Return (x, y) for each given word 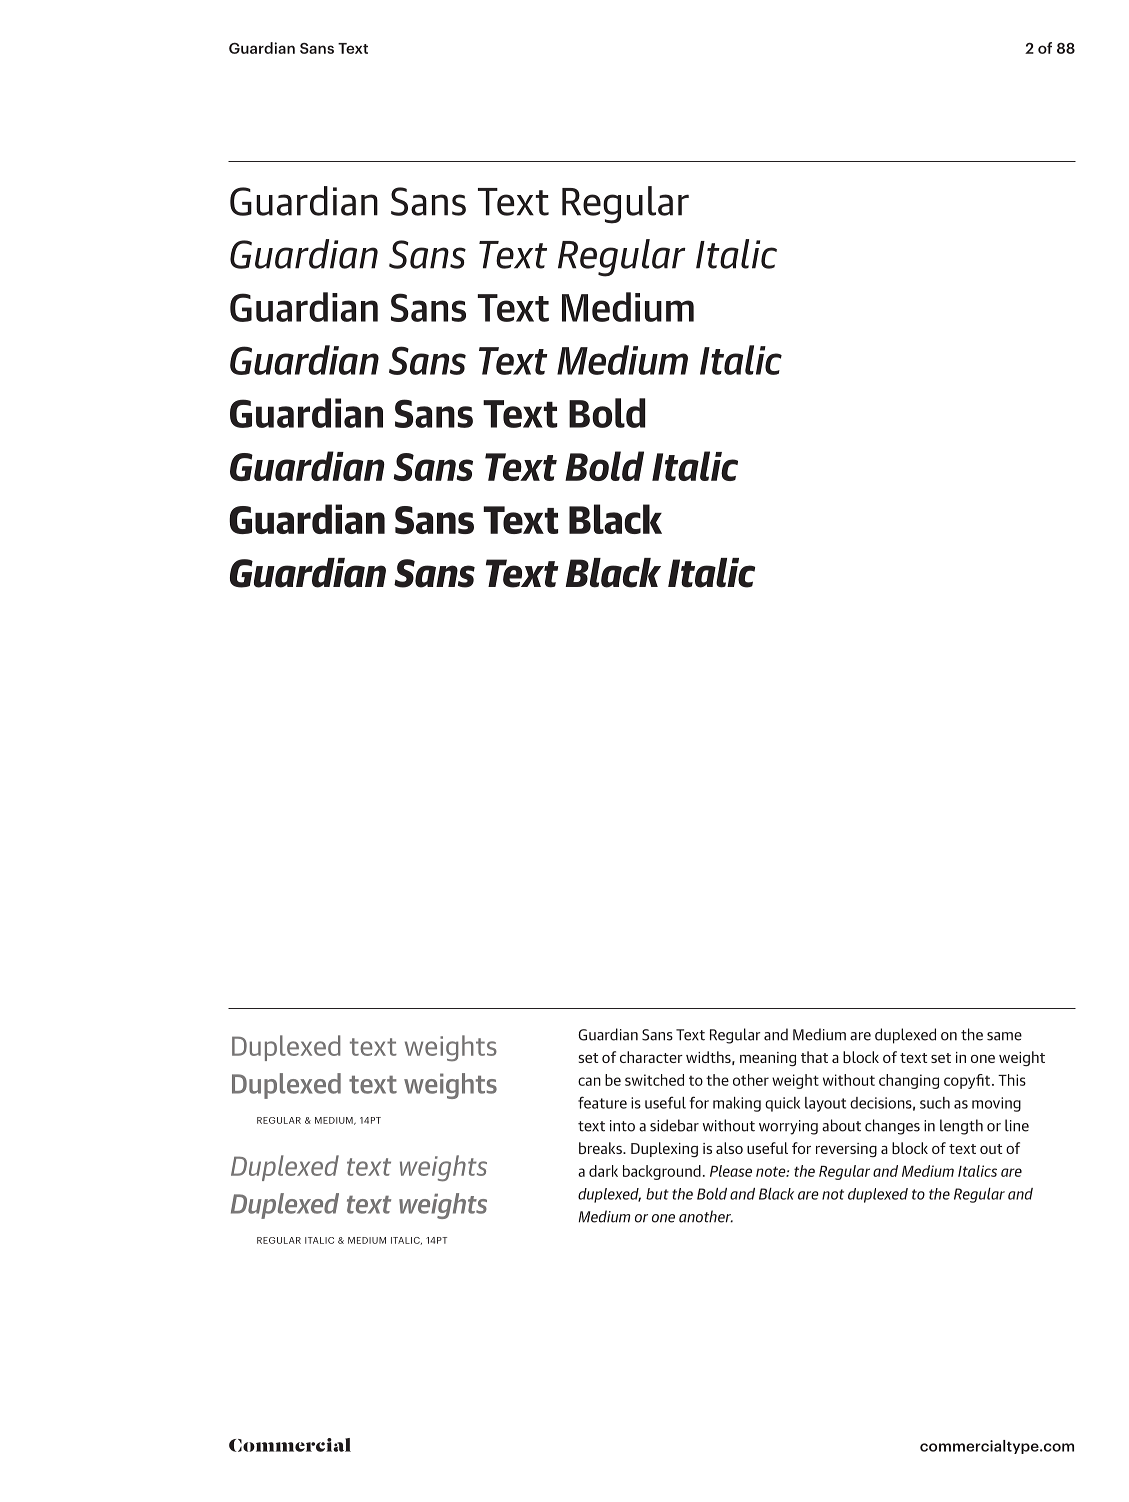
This (1012, 1080)
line (1017, 1125)
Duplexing (664, 1149)
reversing (846, 1150)
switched (654, 1080)
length (961, 1127)
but (657, 1194)
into (622, 1126)
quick (782, 1104)
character (651, 1057)
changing (909, 1081)
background (662, 1172)
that (814, 1057)
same (1004, 1036)
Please (731, 1171)
